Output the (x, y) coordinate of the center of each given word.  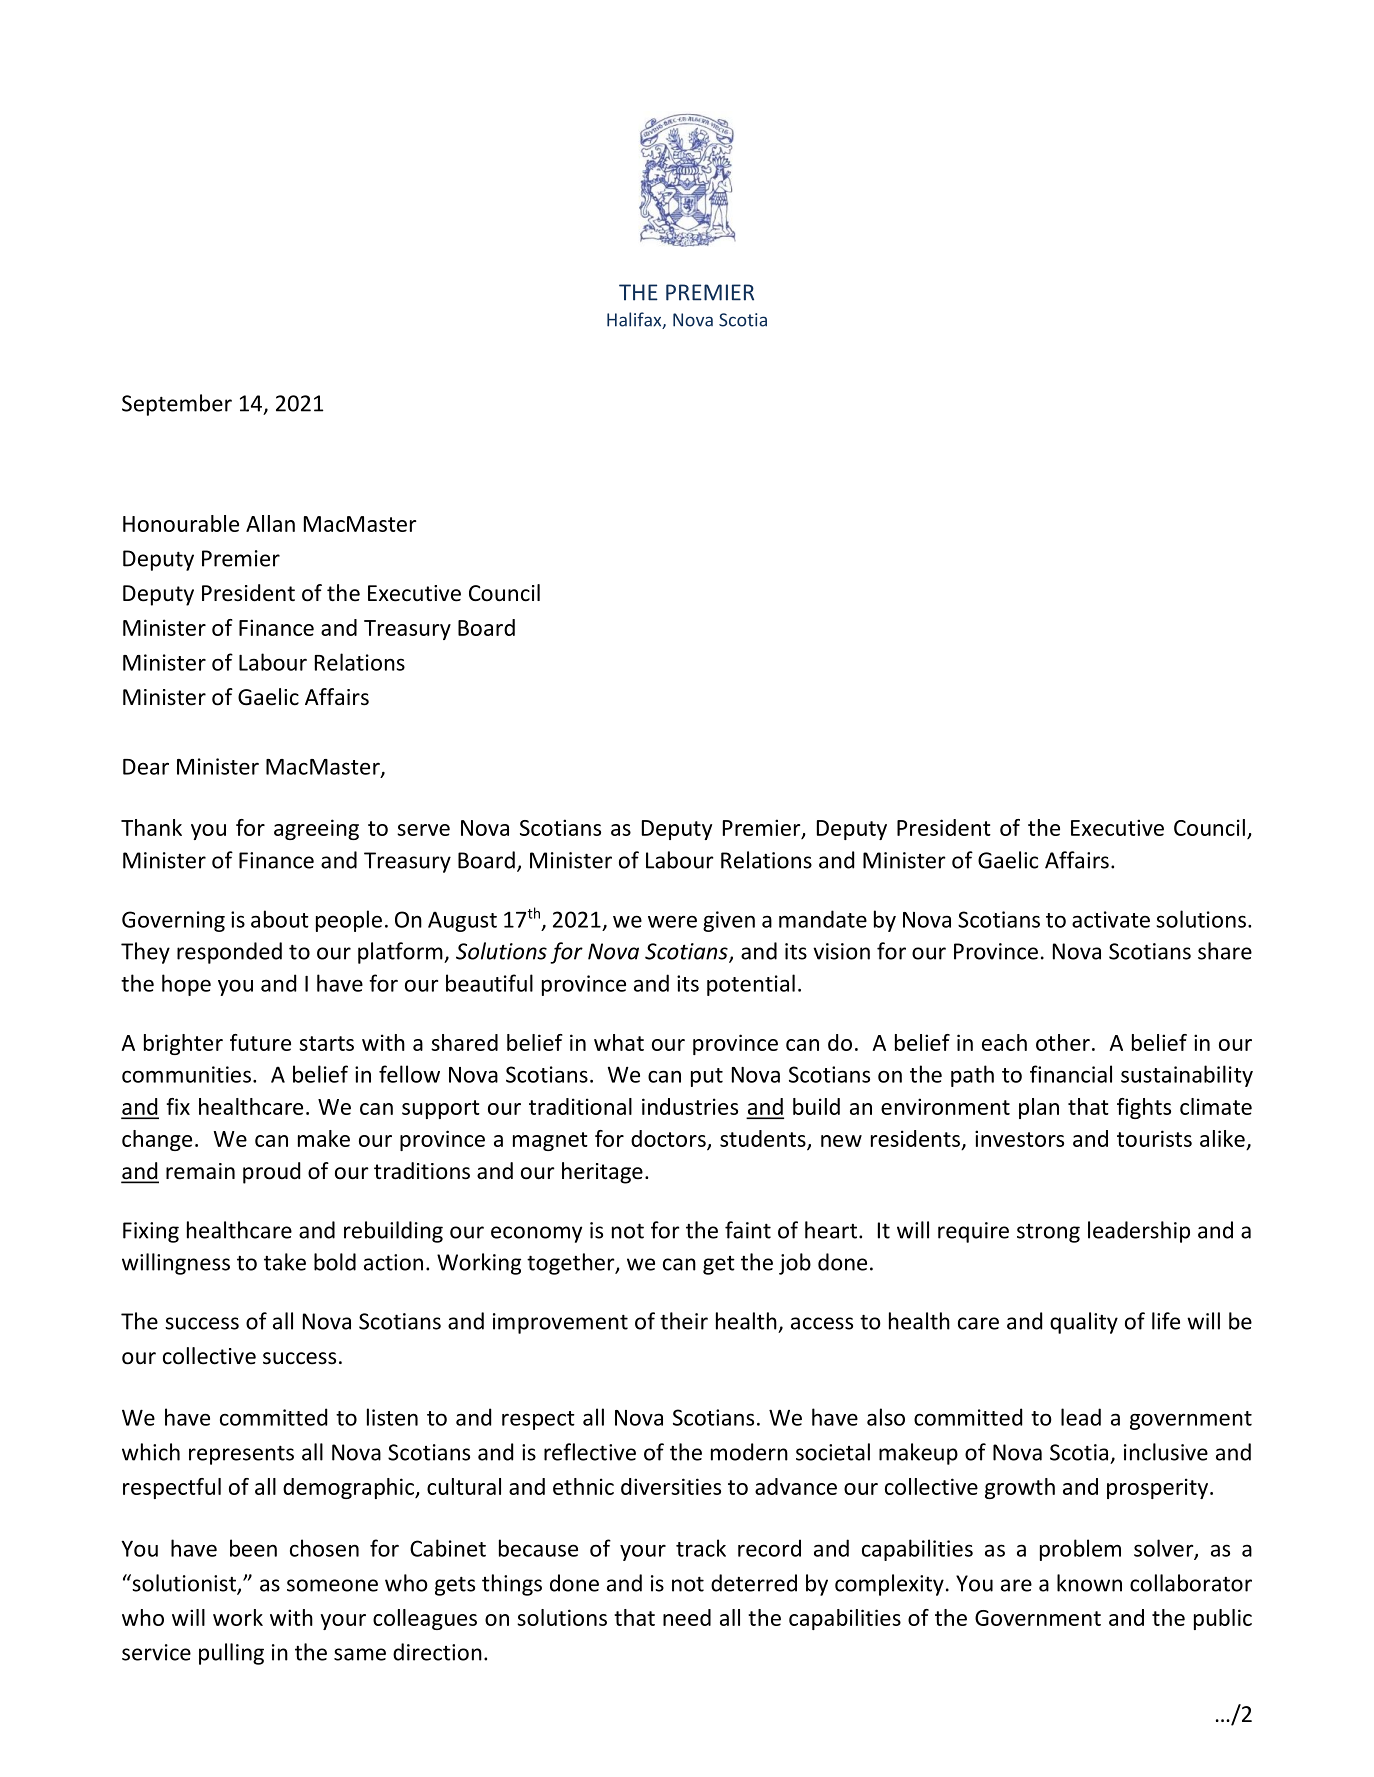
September (177, 405)
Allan (270, 523)
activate (1111, 919)
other (1063, 1042)
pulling (231, 1654)
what (619, 1042)
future (260, 1042)
